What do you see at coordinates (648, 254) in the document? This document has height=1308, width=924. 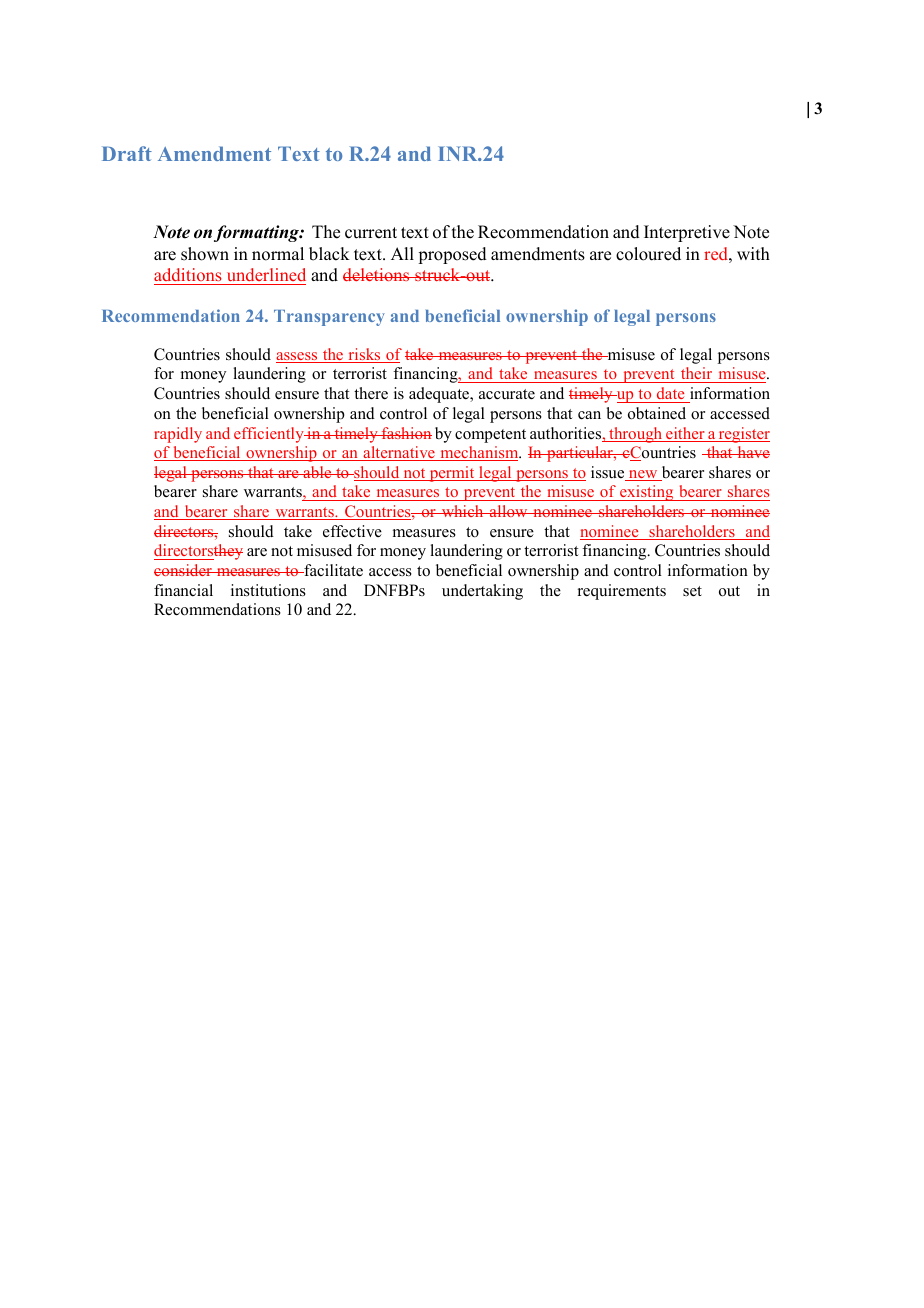 I see `coloured` at bounding box center [648, 254].
